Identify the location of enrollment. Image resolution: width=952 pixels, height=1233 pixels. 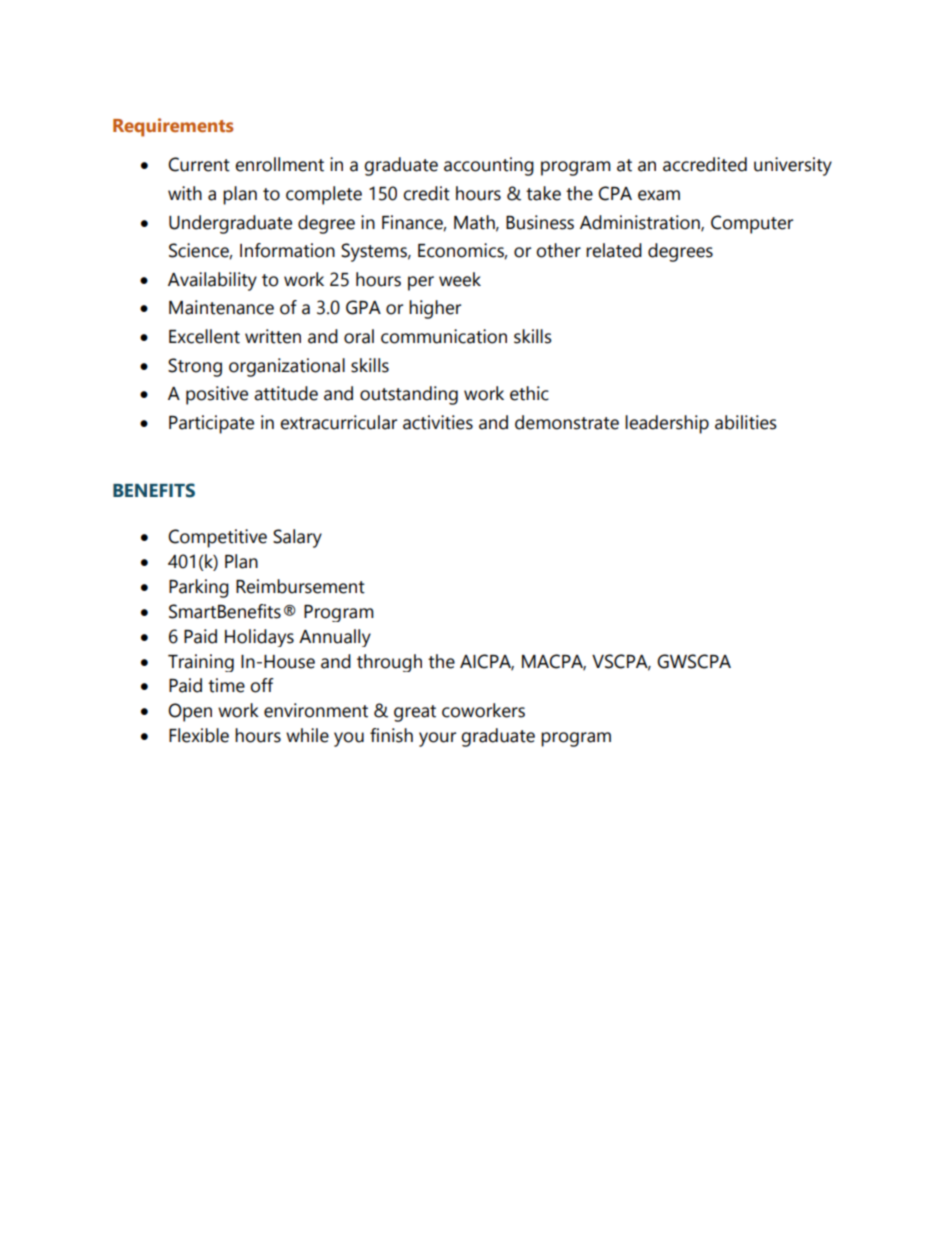
(279, 164).
